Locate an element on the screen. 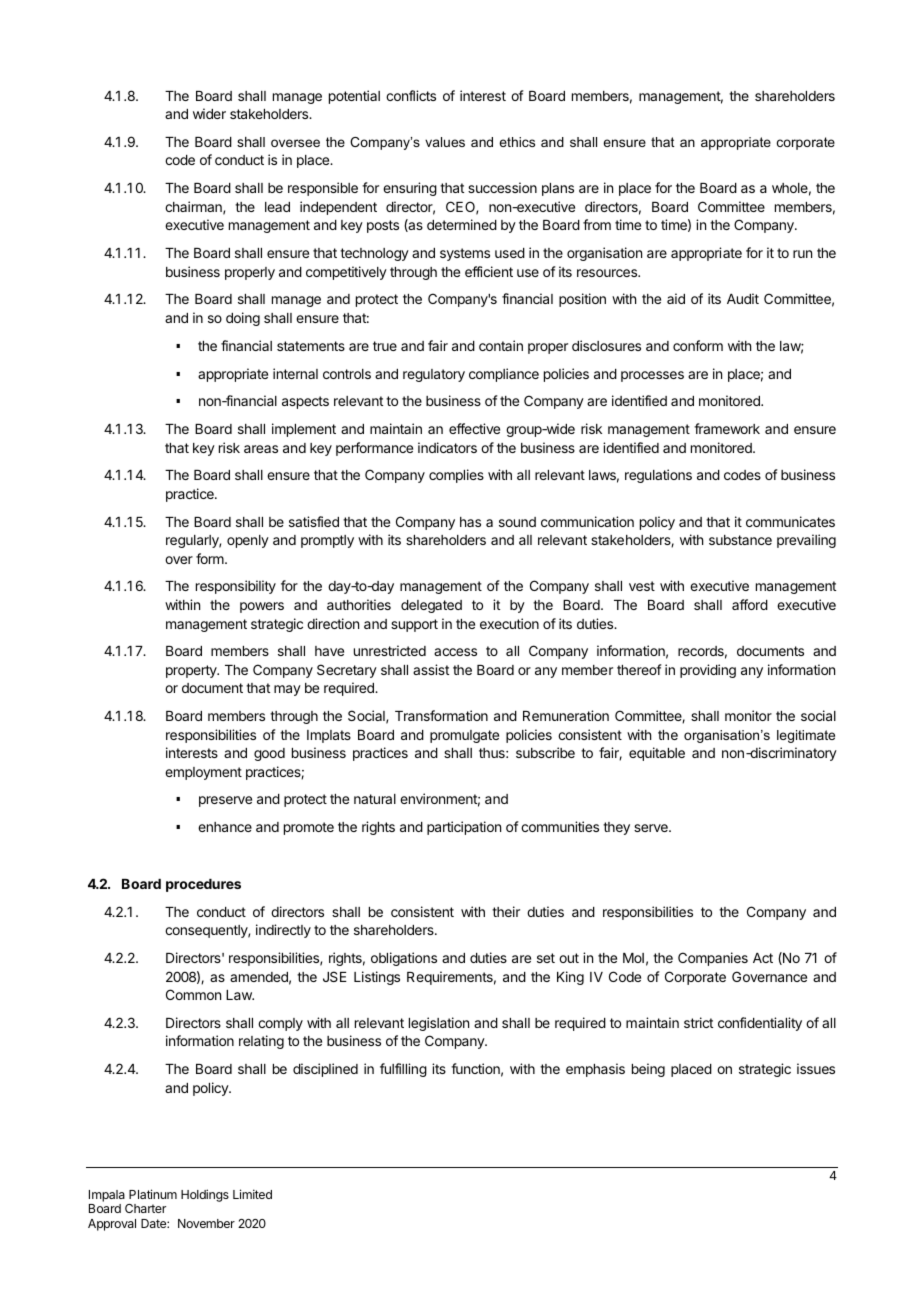  employment is located at coordinates (203, 773).
